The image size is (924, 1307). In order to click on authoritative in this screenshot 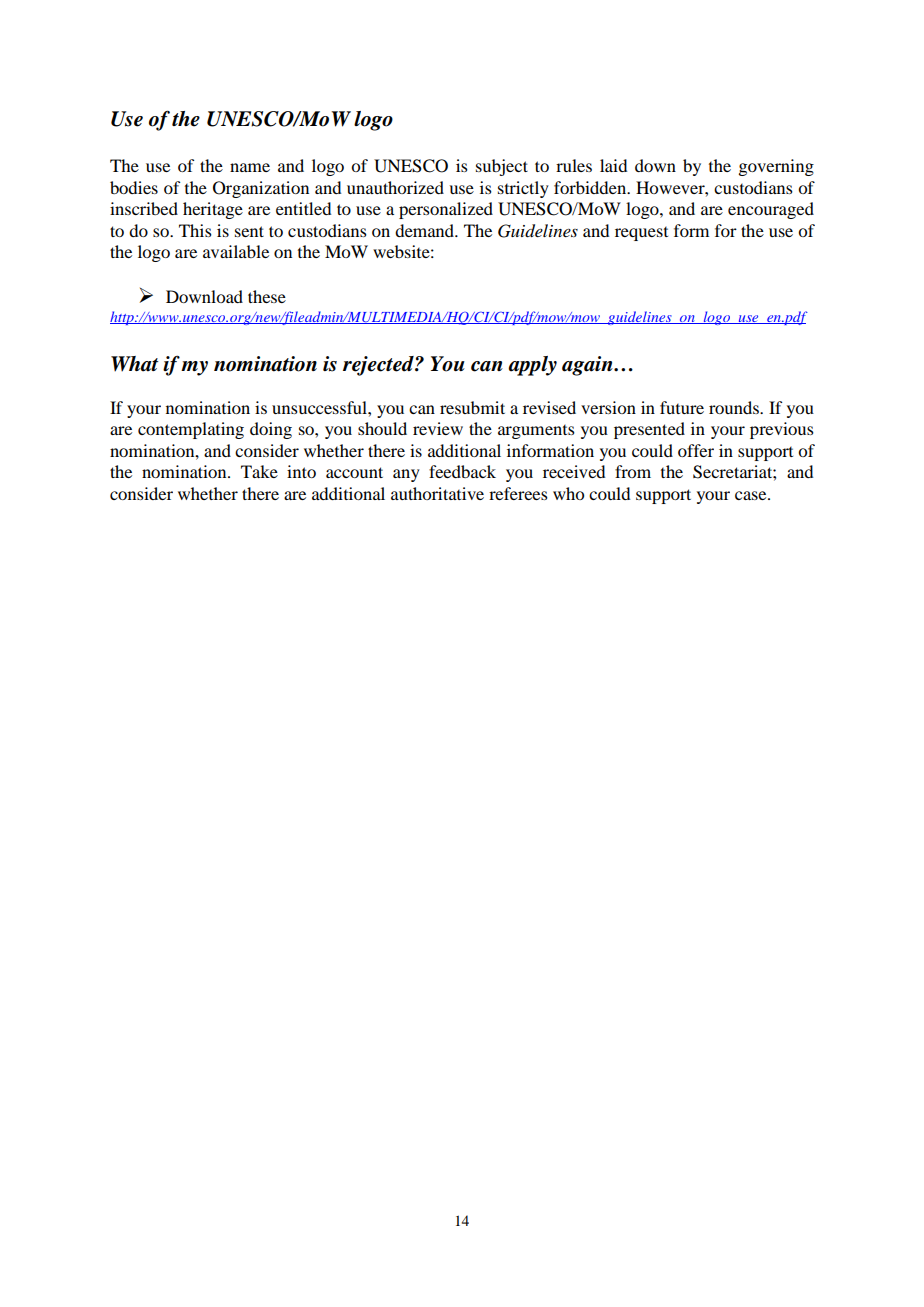, I will do `click(437, 493)`.
